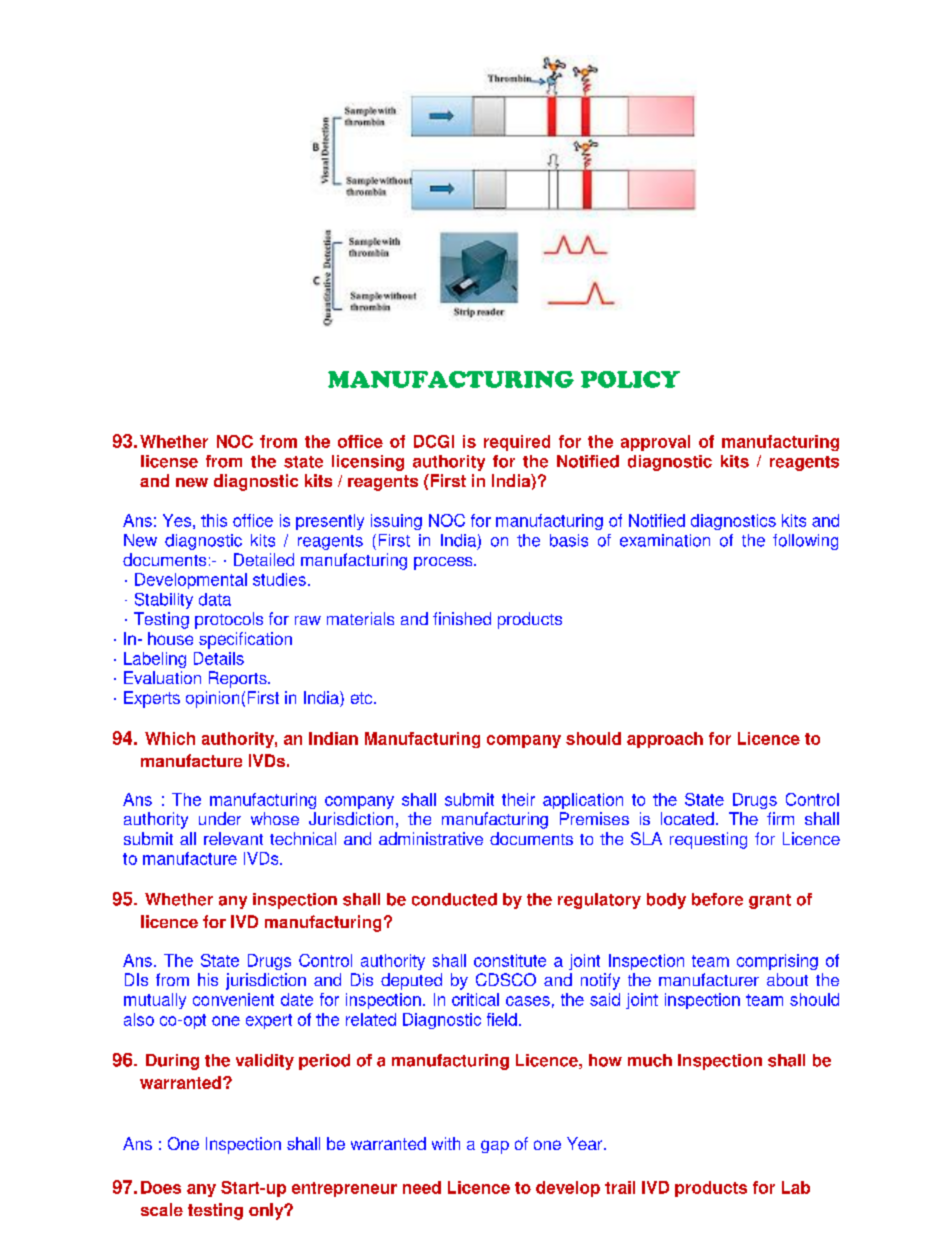 This page has height=1233, width=952. Describe the element at coordinates (665, 540) in the page. I see `examination` at that location.
